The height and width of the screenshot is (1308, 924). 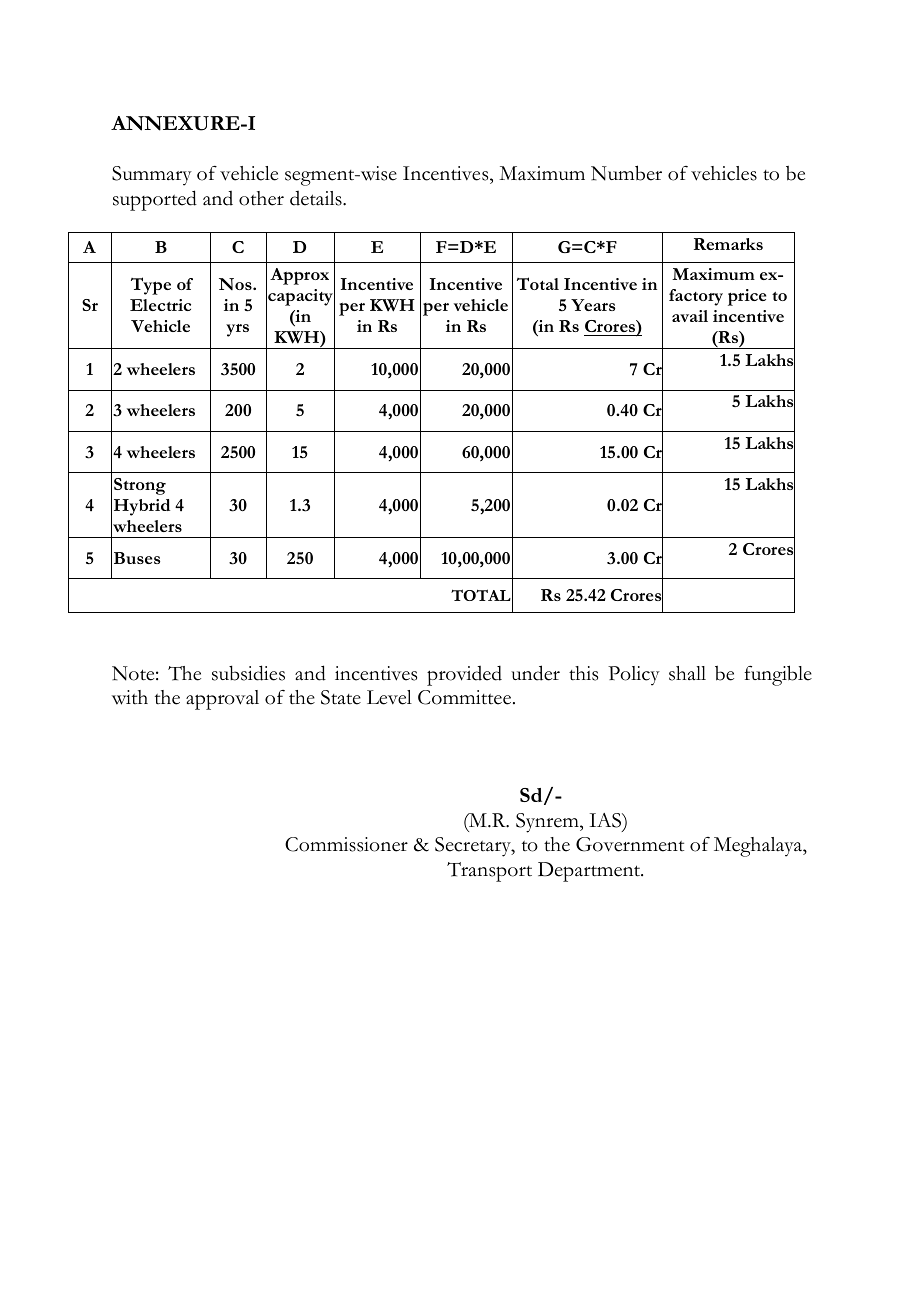 I want to click on approval, so click(x=222, y=700).
